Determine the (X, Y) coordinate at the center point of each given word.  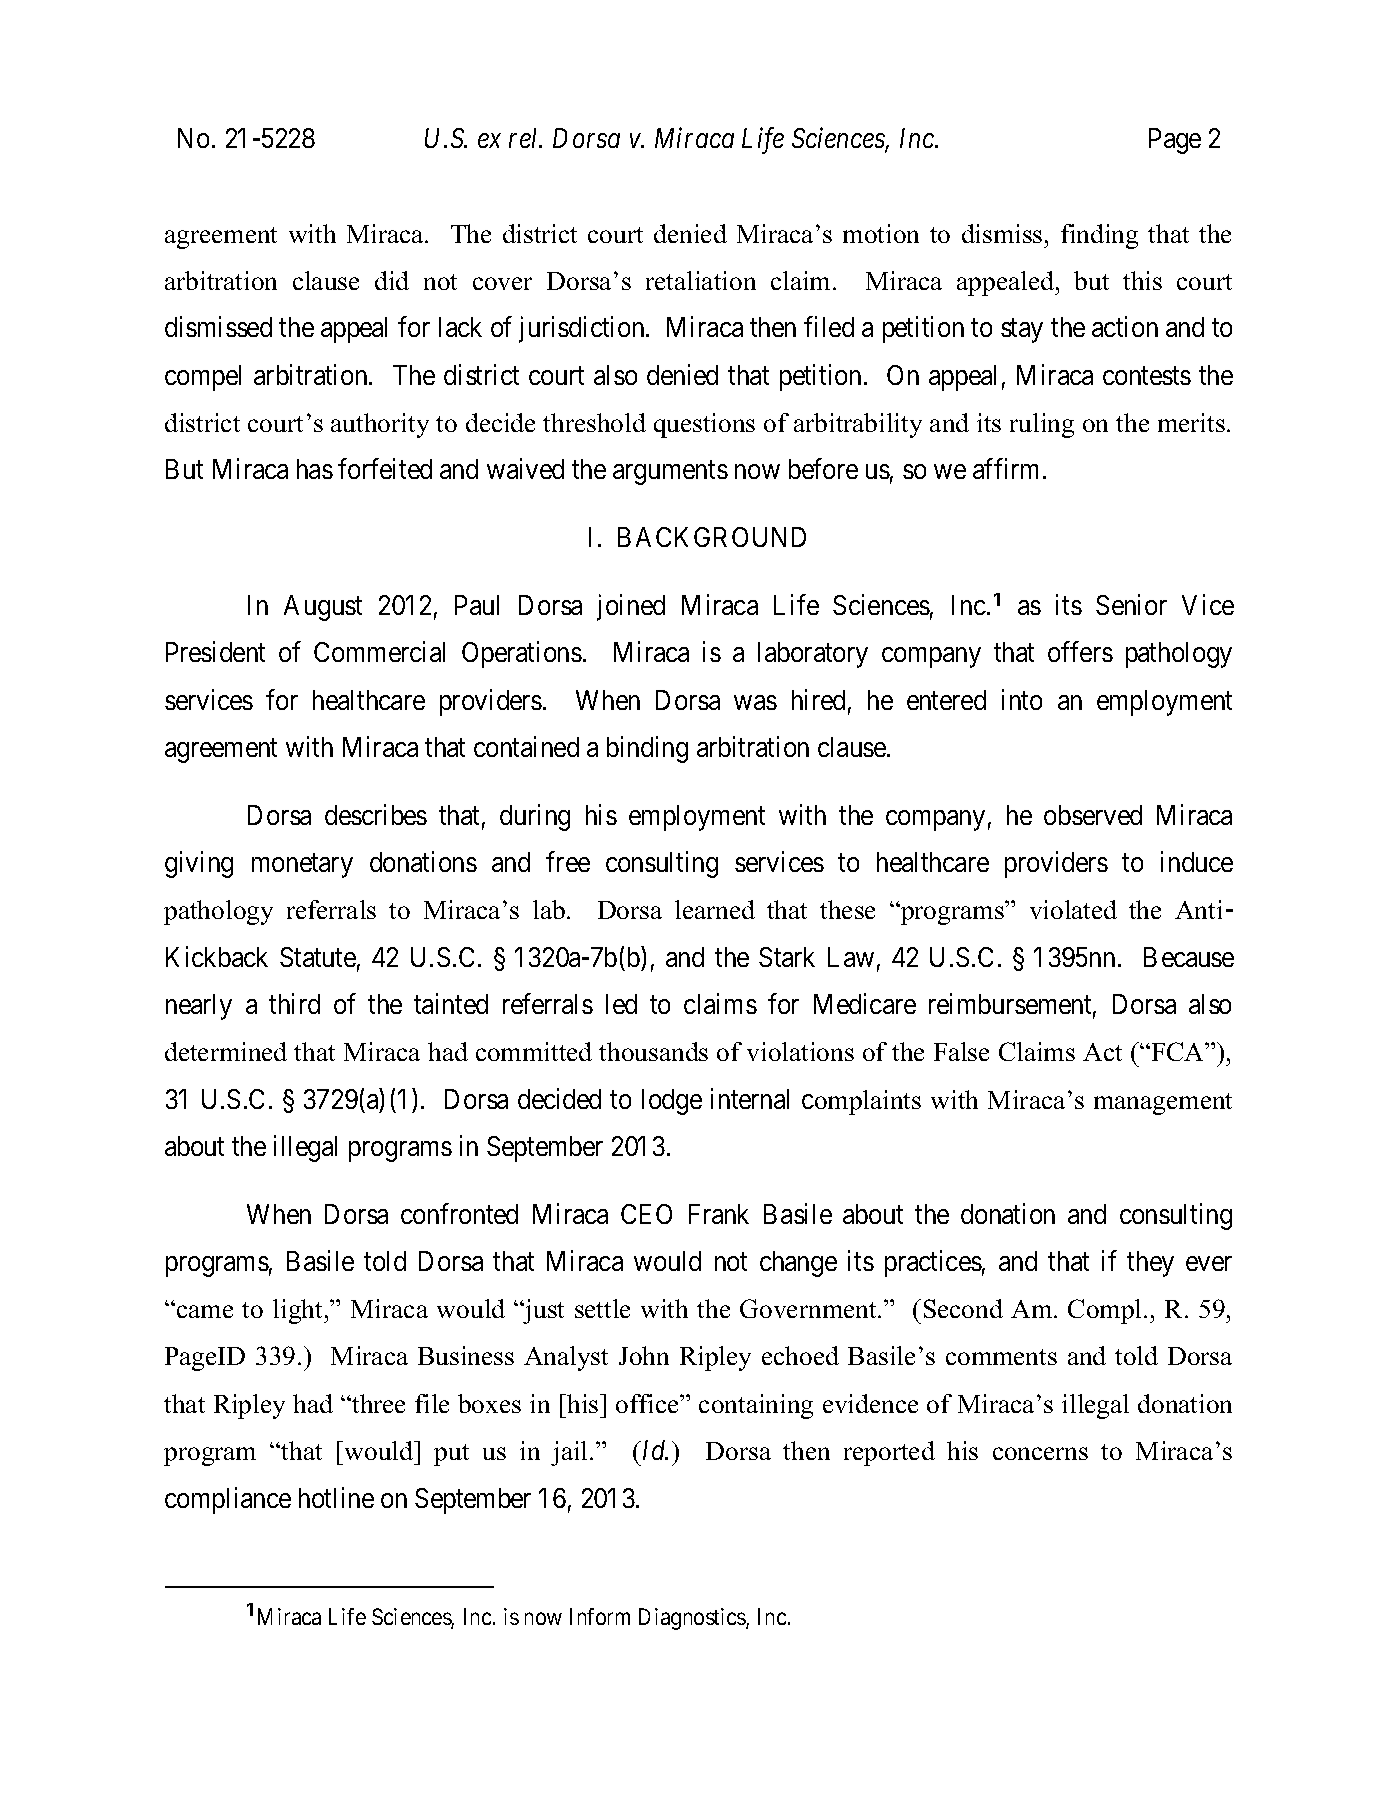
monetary (302, 866)
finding (1099, 236)
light (299, 1311)
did (392, 280)
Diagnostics (693, 1619)
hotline (336, 1497)
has (315, 469)
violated (1073, 909)
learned (715, 909)
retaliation (701, 280)
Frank (719, 1214)
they (1150, 1264)
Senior (1131, 605)
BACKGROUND (712, 537)
